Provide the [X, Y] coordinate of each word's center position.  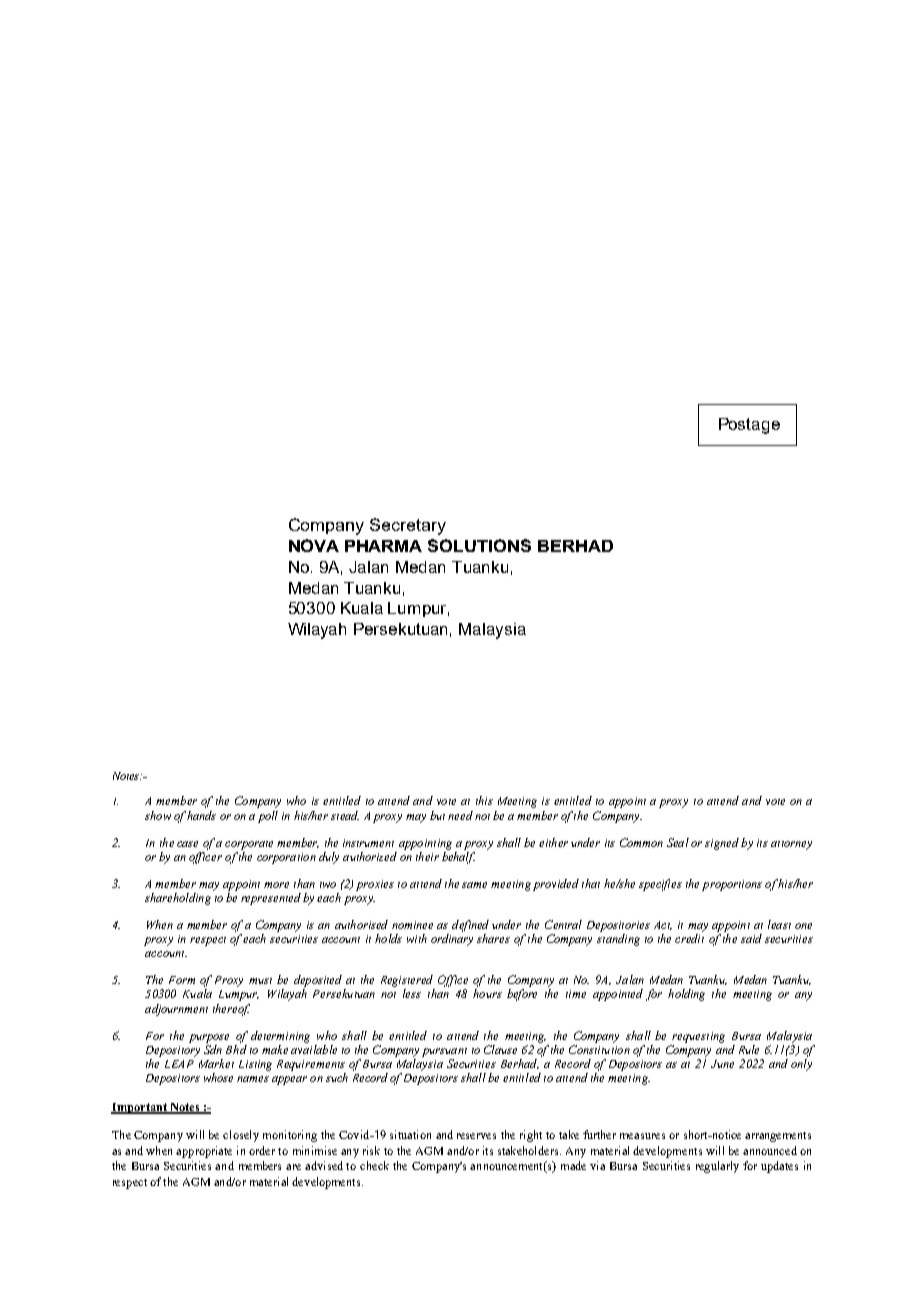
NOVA [314, 545]
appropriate [204, 1152]
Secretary [408, 526]
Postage [749, 426]
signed [722, 844]
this [484, 800]
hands [201, 815]
